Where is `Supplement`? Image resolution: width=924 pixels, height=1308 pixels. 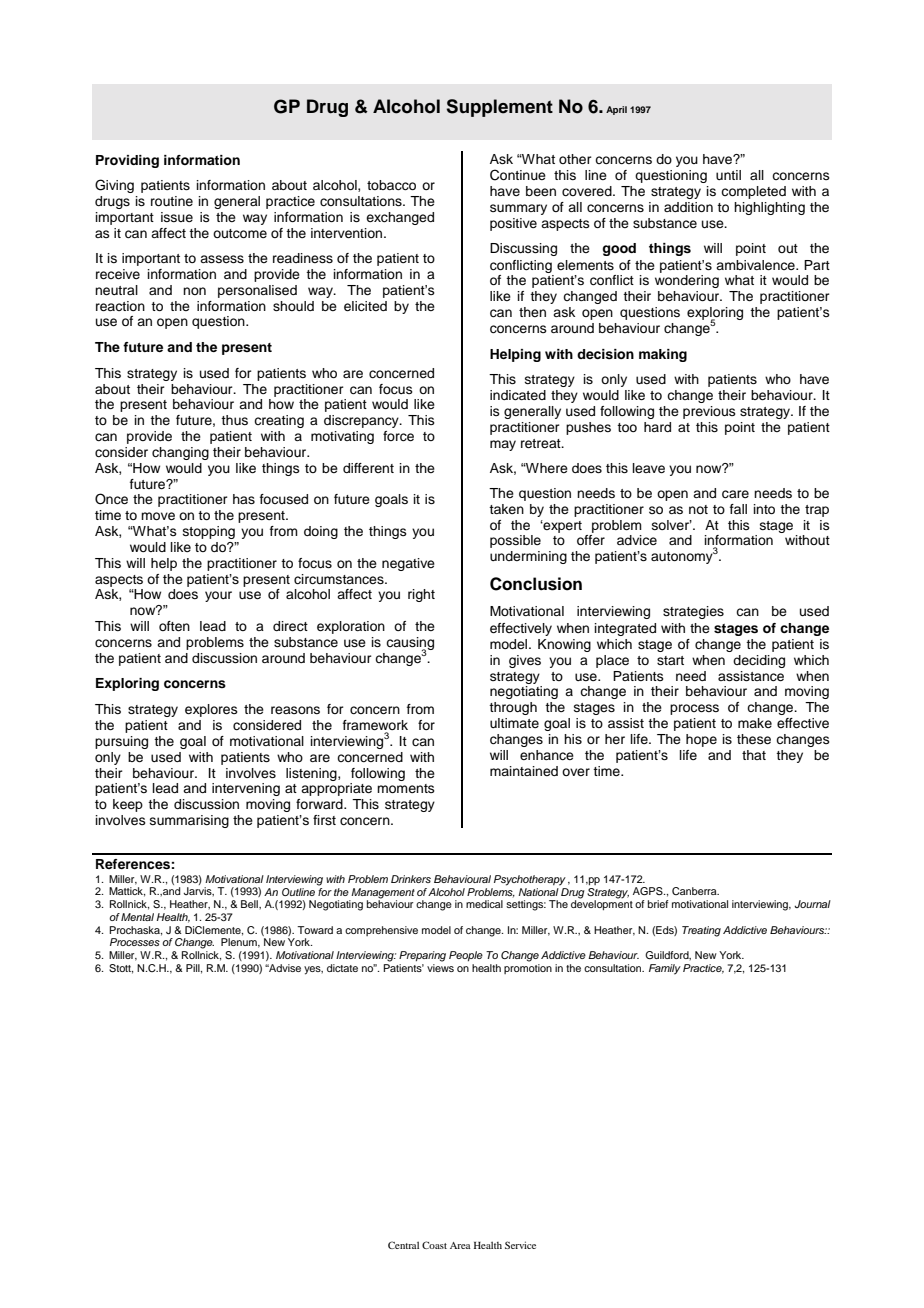
Supplement is located at coordinates (500, 108).
